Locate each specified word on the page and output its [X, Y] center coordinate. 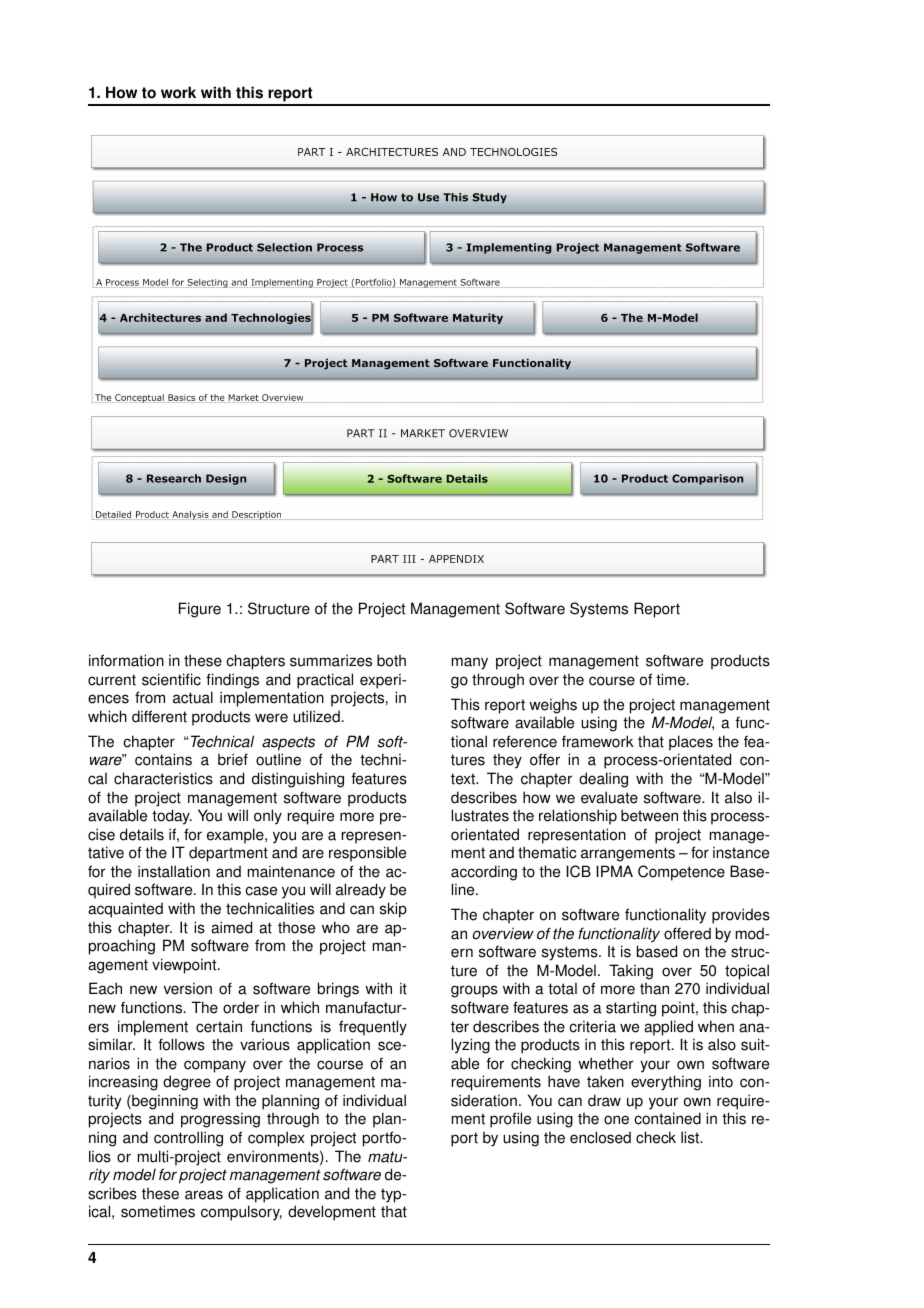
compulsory [241, 1213]
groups [474, 991]
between [649, 815]
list [691, 1137]
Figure [200, 610]
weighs [553, 706]
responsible [367, 854]
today [172, 817]
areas [204, 1195]
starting [631, 1009]
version [188, 988]
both [391, 660]
